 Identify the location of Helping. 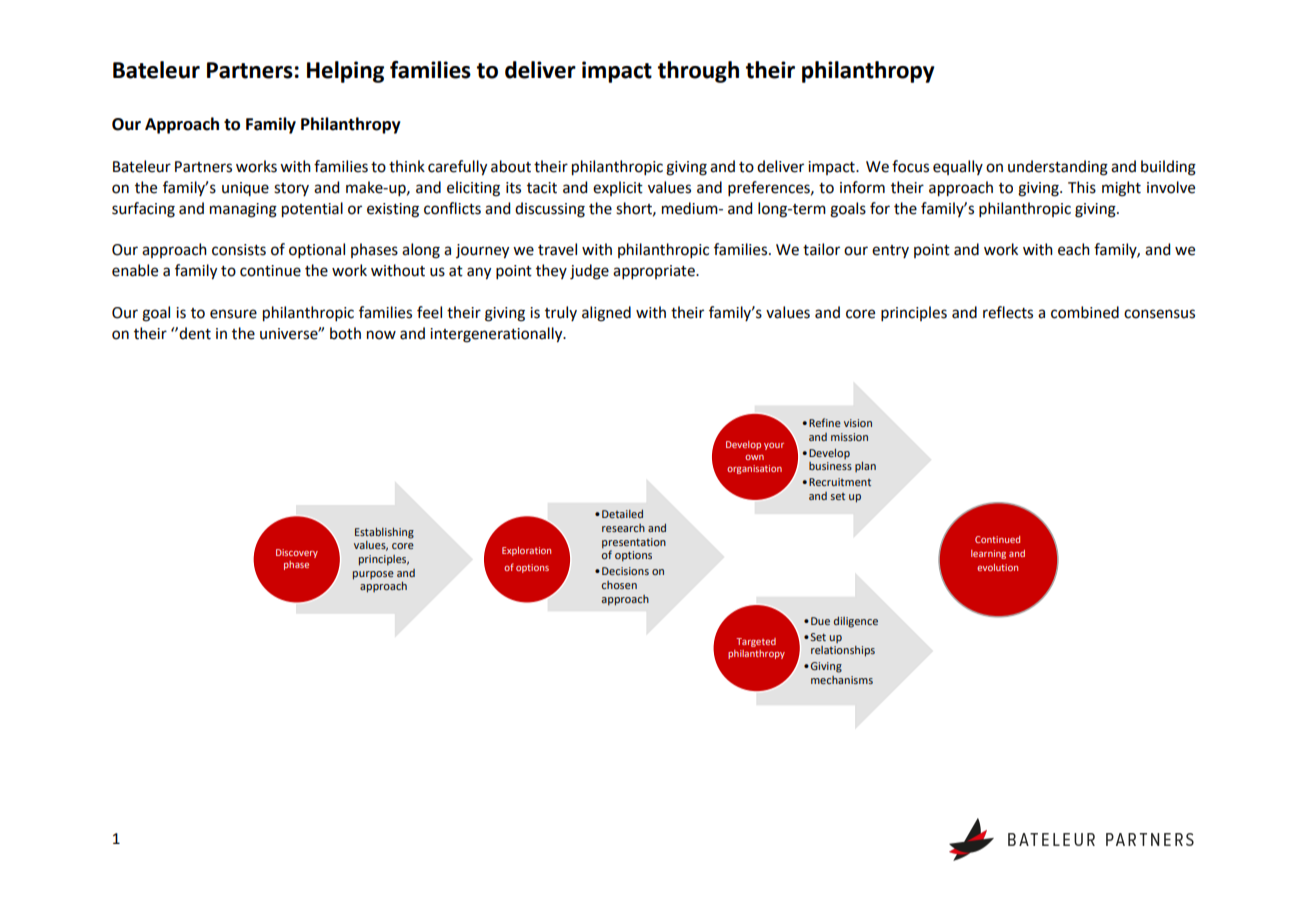
(345, 72).
